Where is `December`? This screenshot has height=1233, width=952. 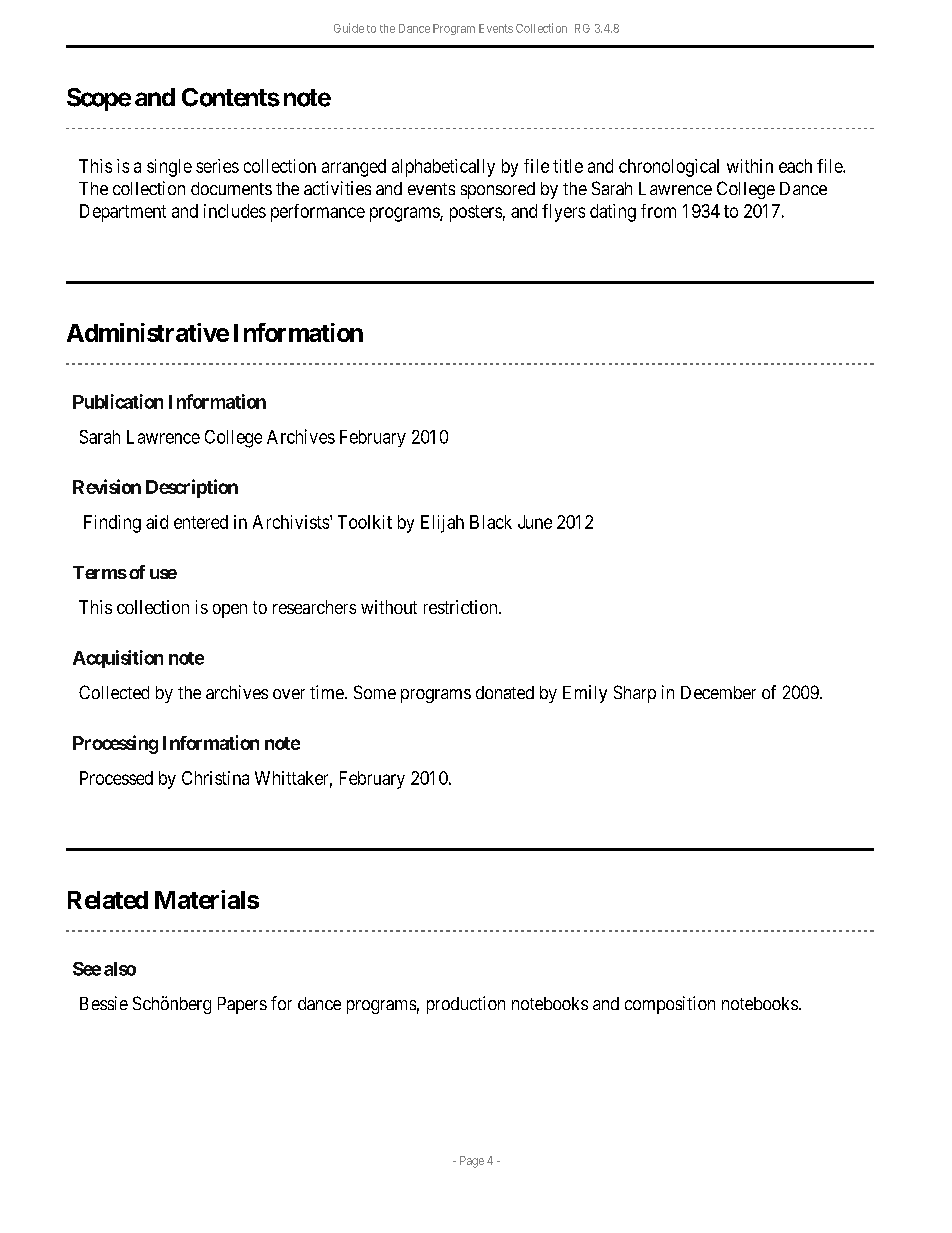 December is located at coordinates (718, 692).
